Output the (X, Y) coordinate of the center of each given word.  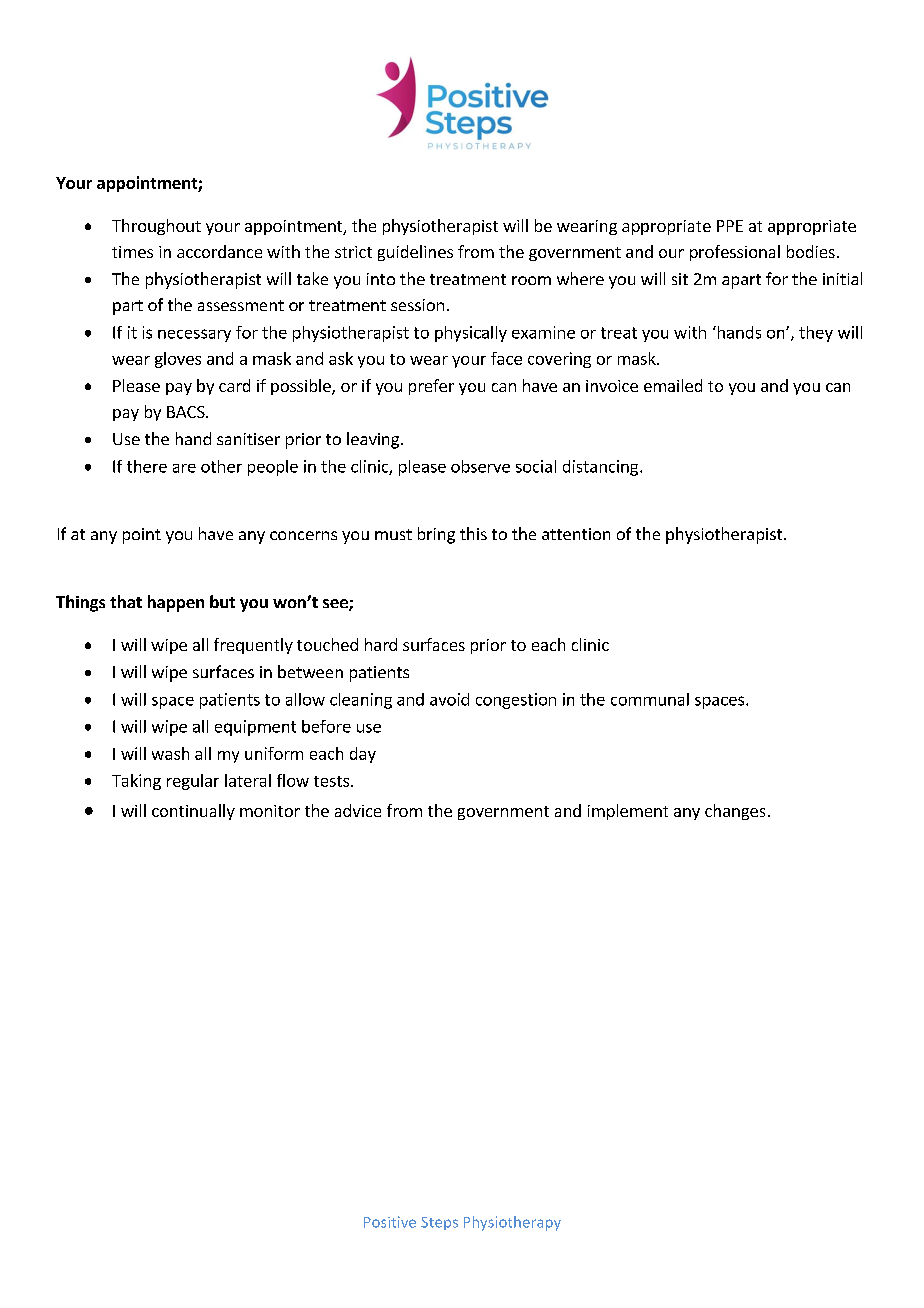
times (132, 252)
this (473, 533)
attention (576, 534)
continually (193, 812)
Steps (439, 1223)
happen (176, 603)
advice (358, 810)
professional (735, 253)
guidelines (415, 253)
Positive (390, 1222)
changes (735, 812)
